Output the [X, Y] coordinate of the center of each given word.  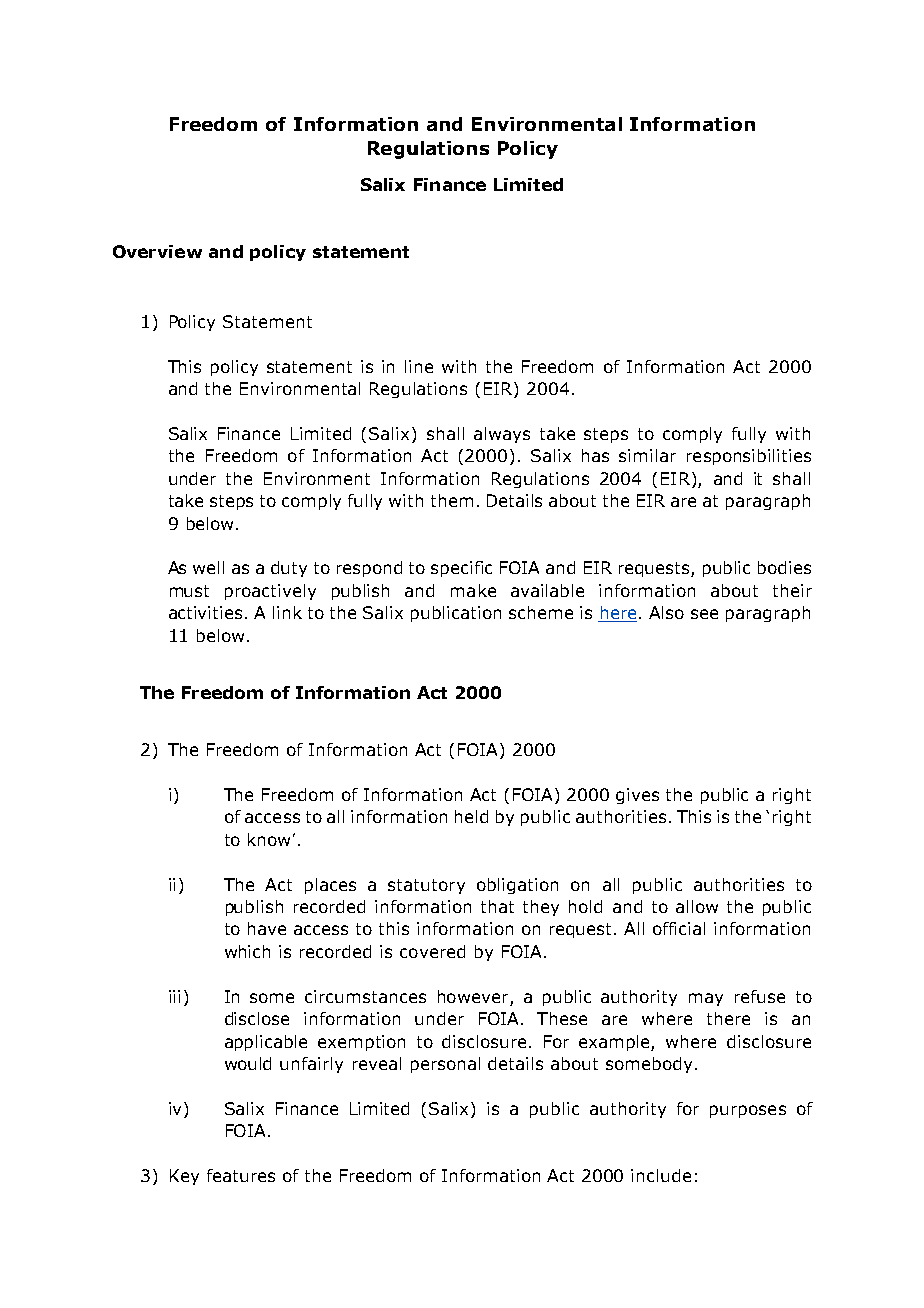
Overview [157, 251]
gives [637, 796]
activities [205, 612]
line [419, 366]
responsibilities [749, 457]
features [241, 1175]
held [471, 816]
